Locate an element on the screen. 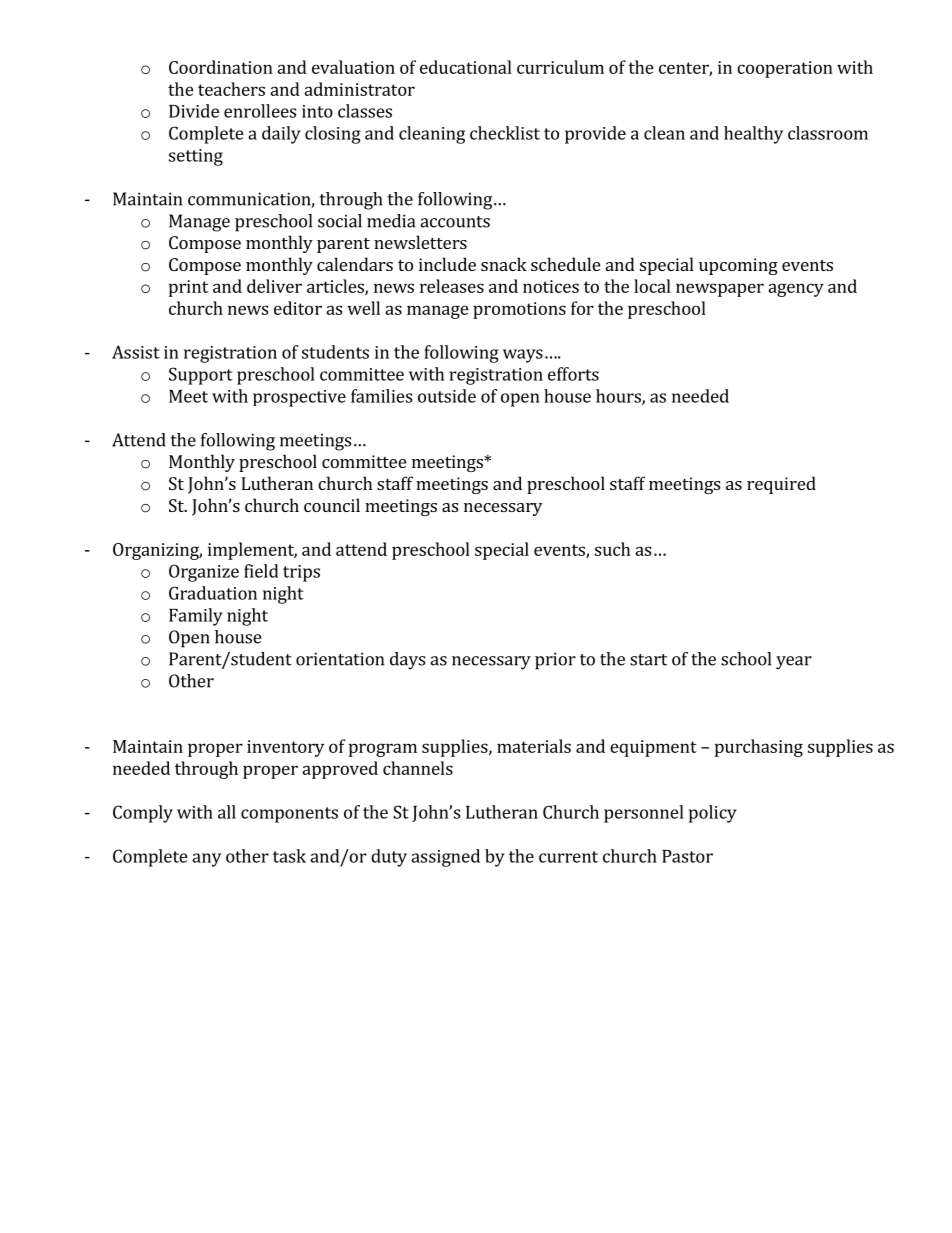 The width and height of the screenshot is (952, 1233). all is located at coordinates (227, 812).
